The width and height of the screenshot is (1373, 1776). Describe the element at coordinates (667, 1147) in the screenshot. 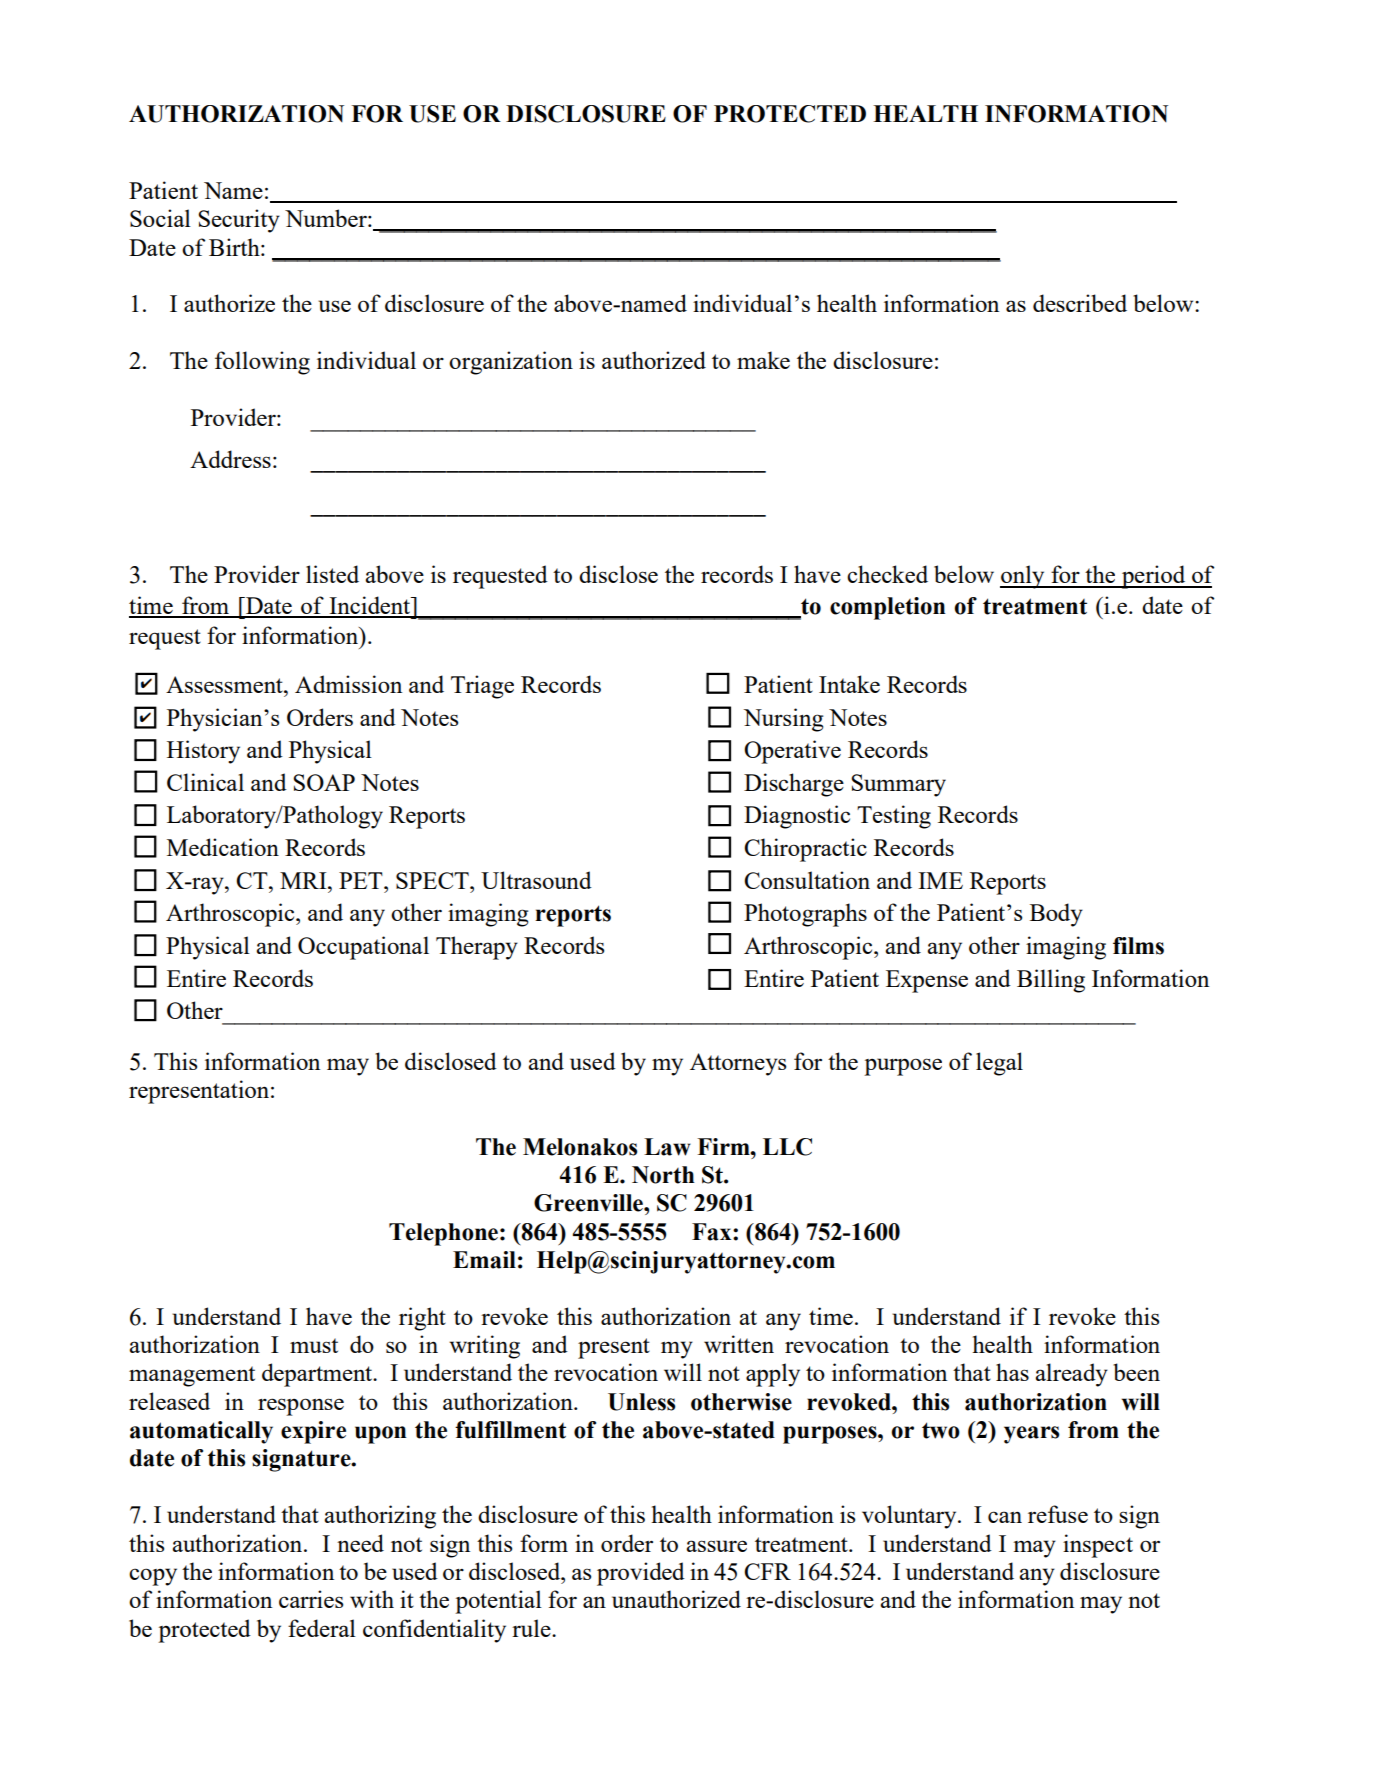

I see `Law` at that location.
